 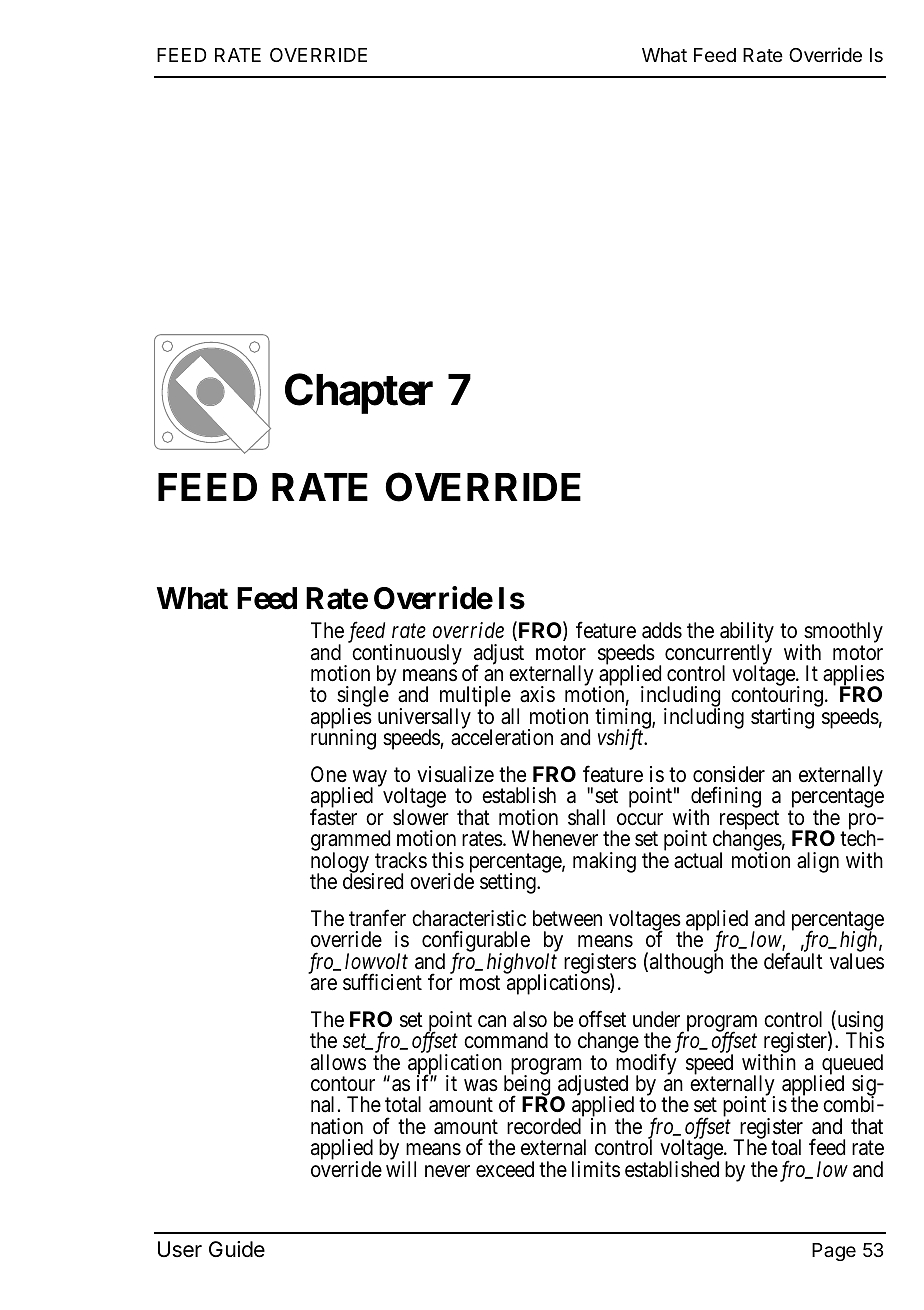 What do you see at coordinates (586, 817) in the image?
I see `shall` at bounding box center [586, 817].
